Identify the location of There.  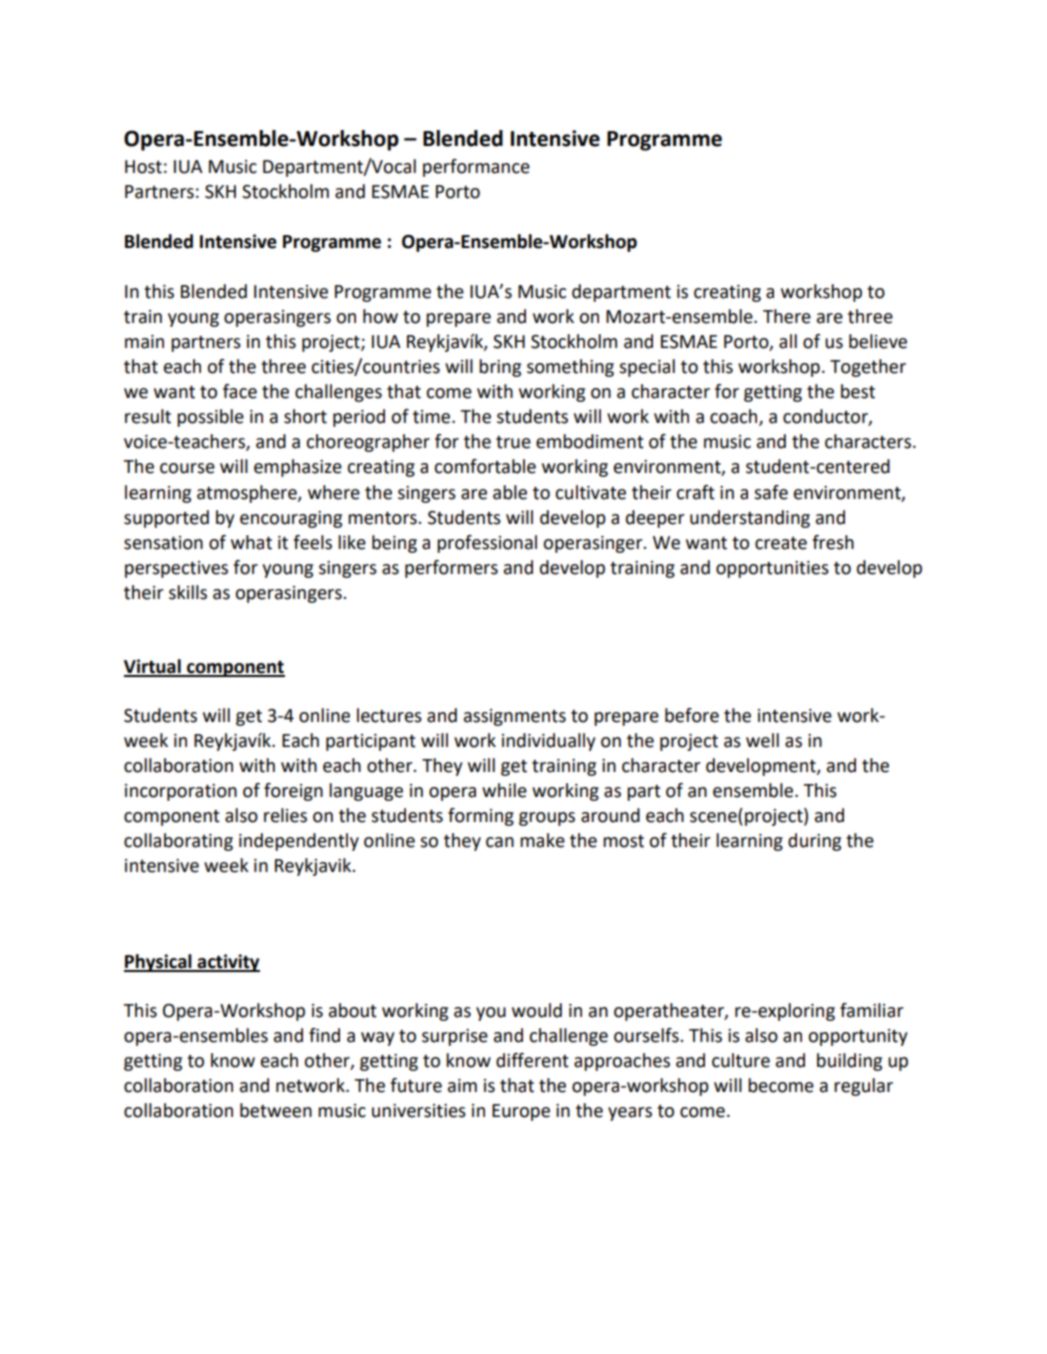
(787, 316).
